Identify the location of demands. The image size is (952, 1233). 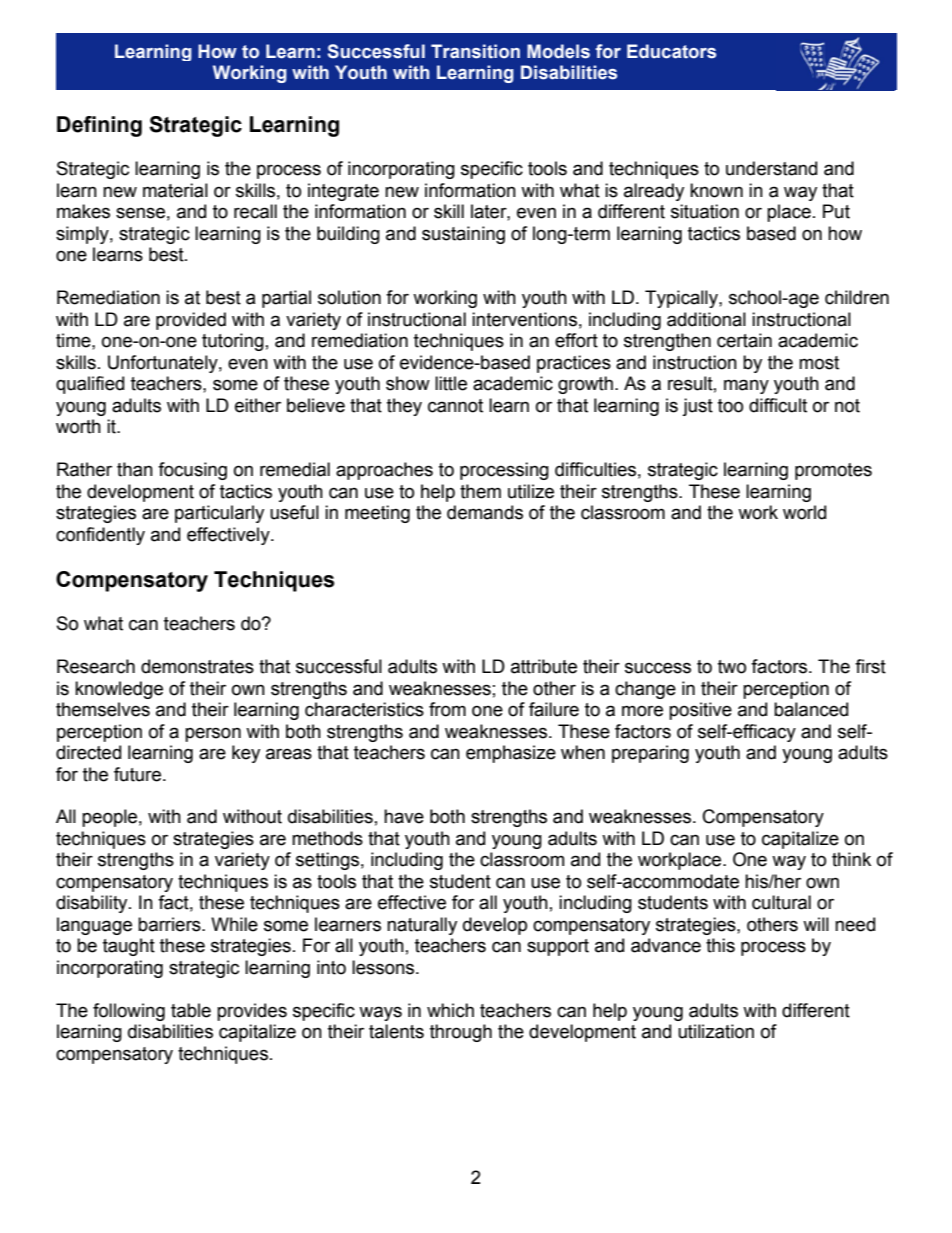
(485, 512).
